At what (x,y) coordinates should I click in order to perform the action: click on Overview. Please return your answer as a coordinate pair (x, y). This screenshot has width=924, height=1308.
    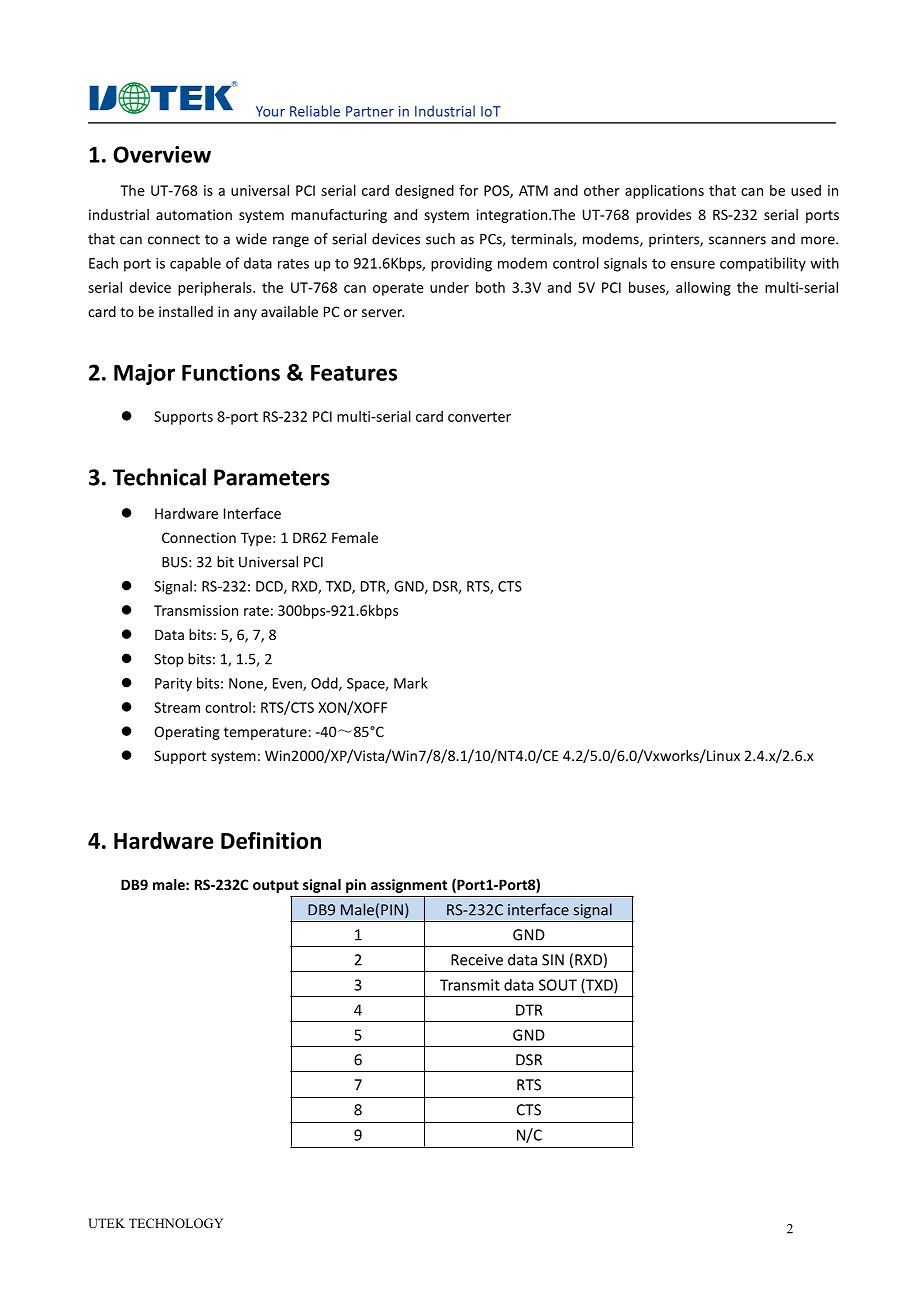
    Looking at the image, I should click on (162, 154).
